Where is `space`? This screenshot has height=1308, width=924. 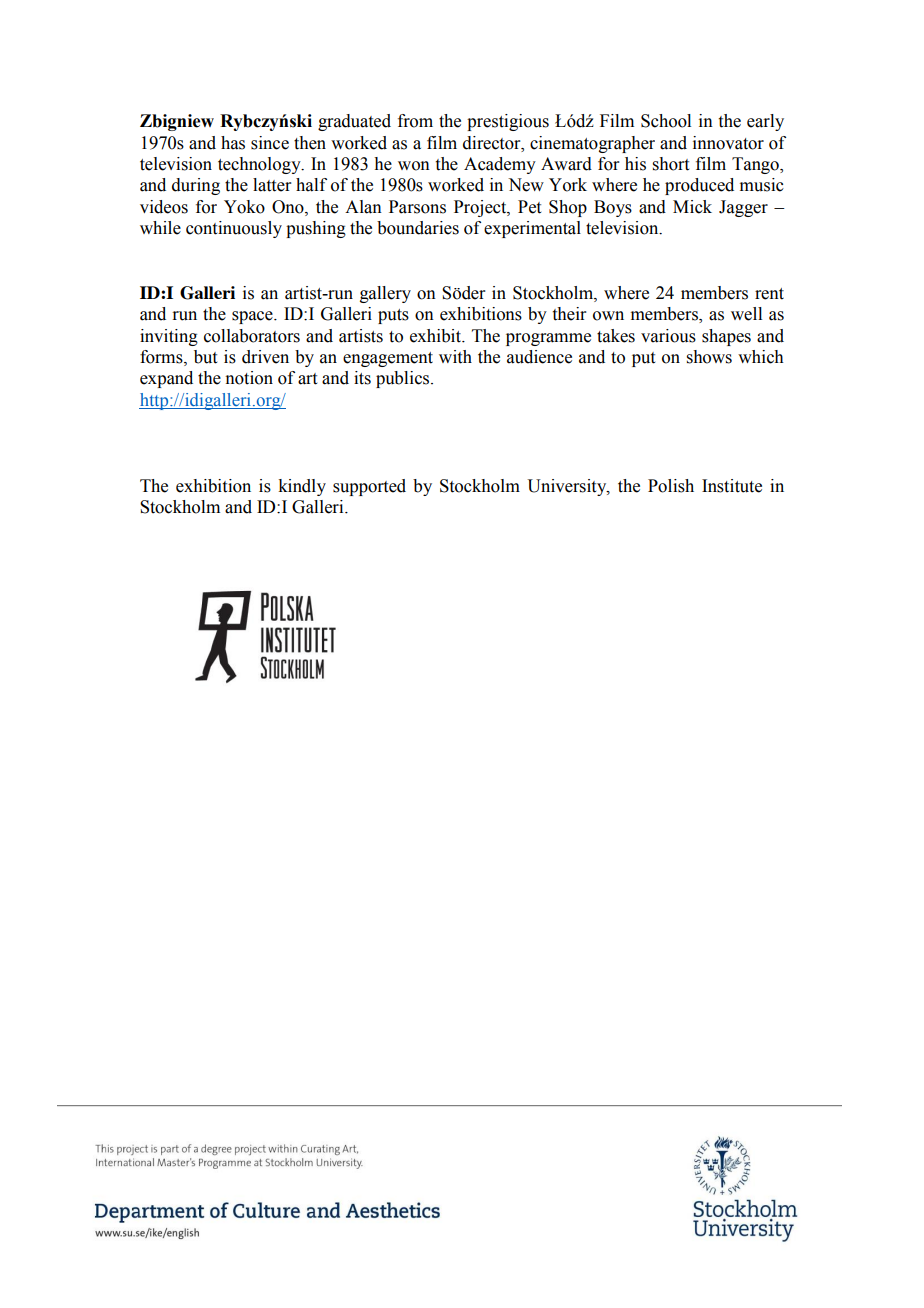
space is located at coordinates (253, 317).
